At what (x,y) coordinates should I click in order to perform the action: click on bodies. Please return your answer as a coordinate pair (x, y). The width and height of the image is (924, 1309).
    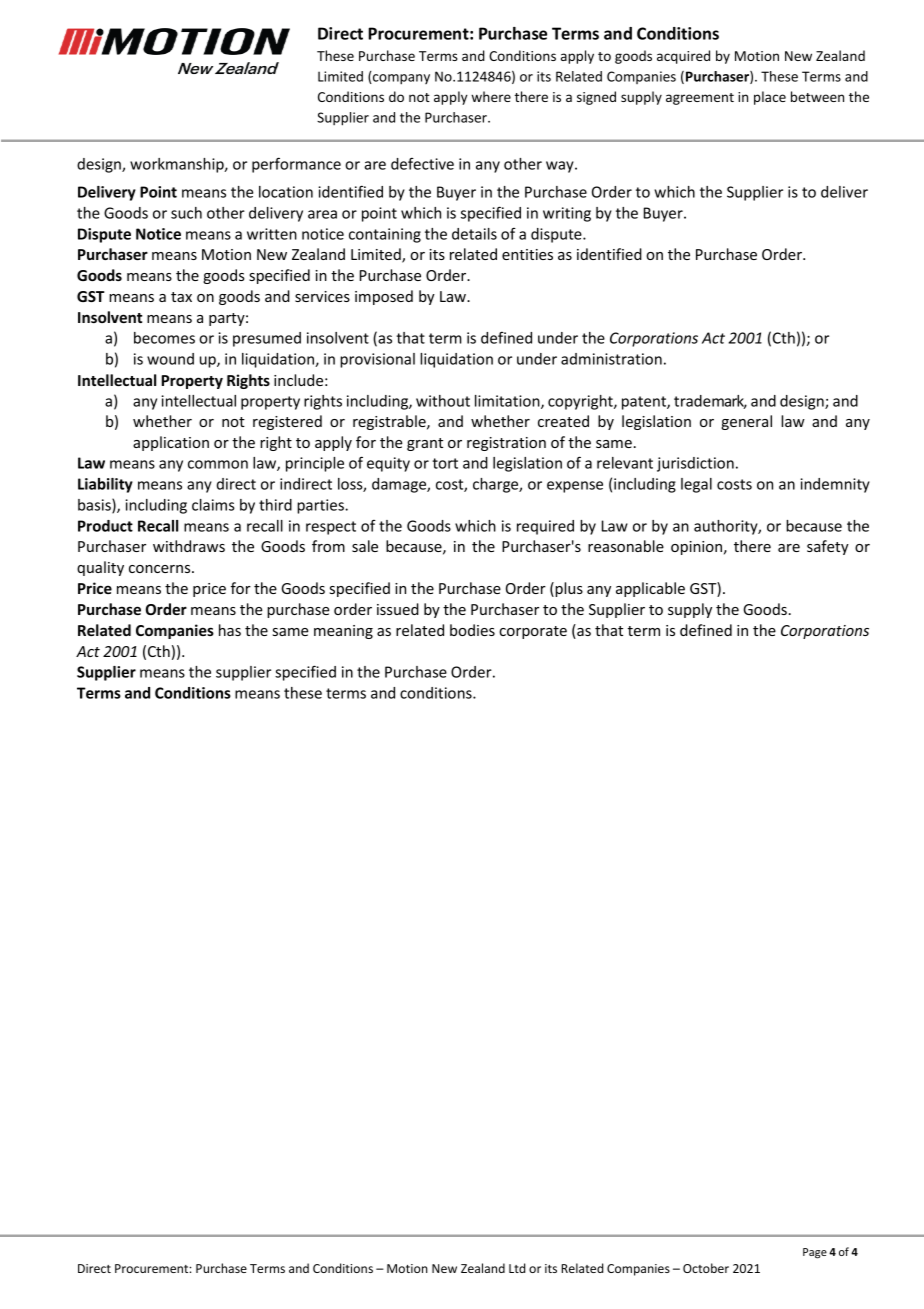
    Looking at the image, I should click on (472, 630).
